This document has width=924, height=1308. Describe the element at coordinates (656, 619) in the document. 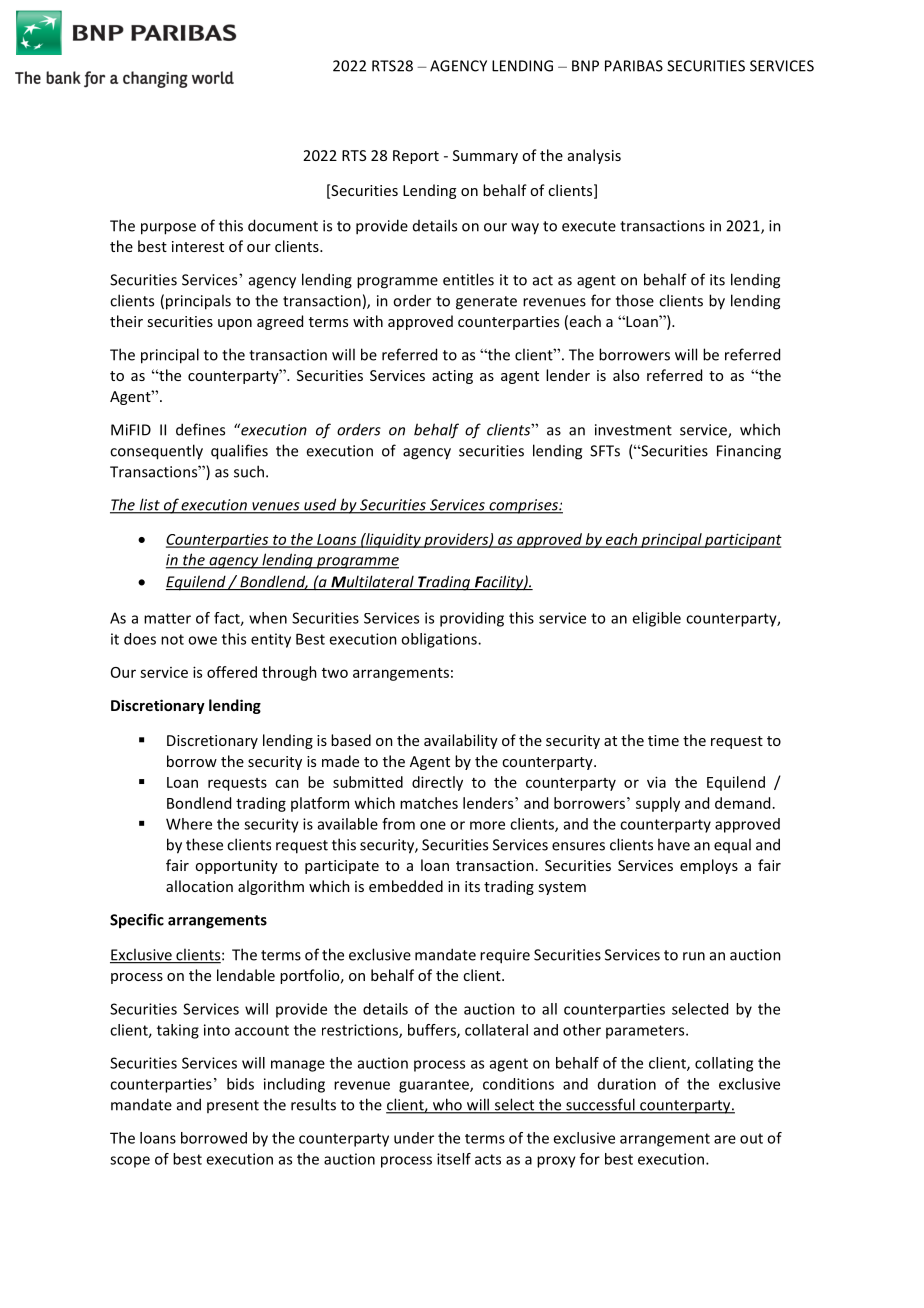

I see `eligible` at that location.
